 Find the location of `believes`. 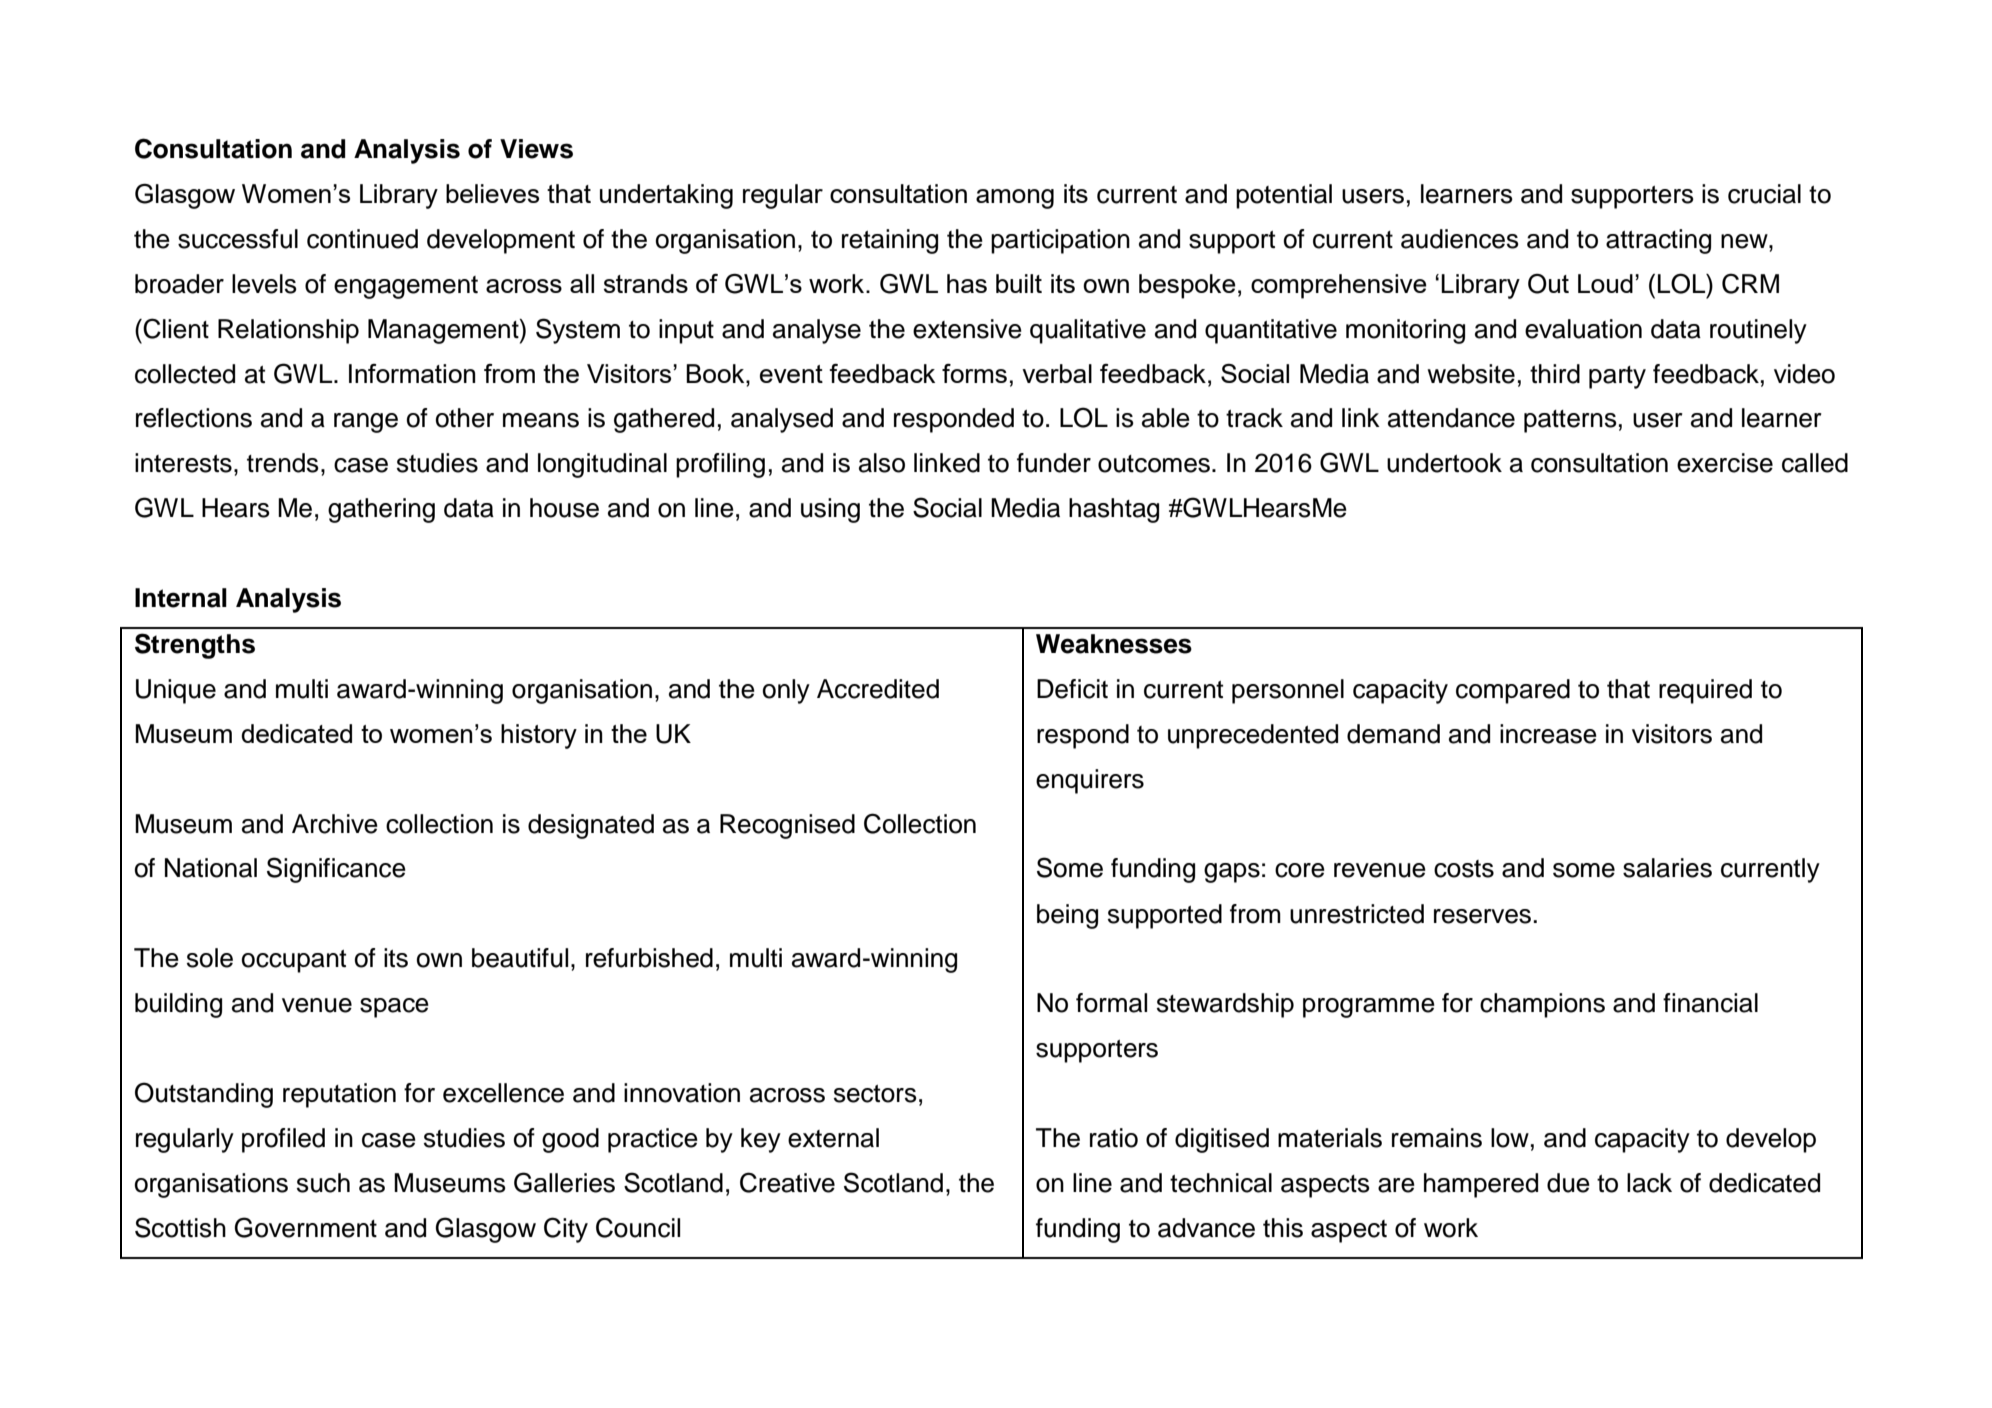

believes is located at coordinates (492, 193).
